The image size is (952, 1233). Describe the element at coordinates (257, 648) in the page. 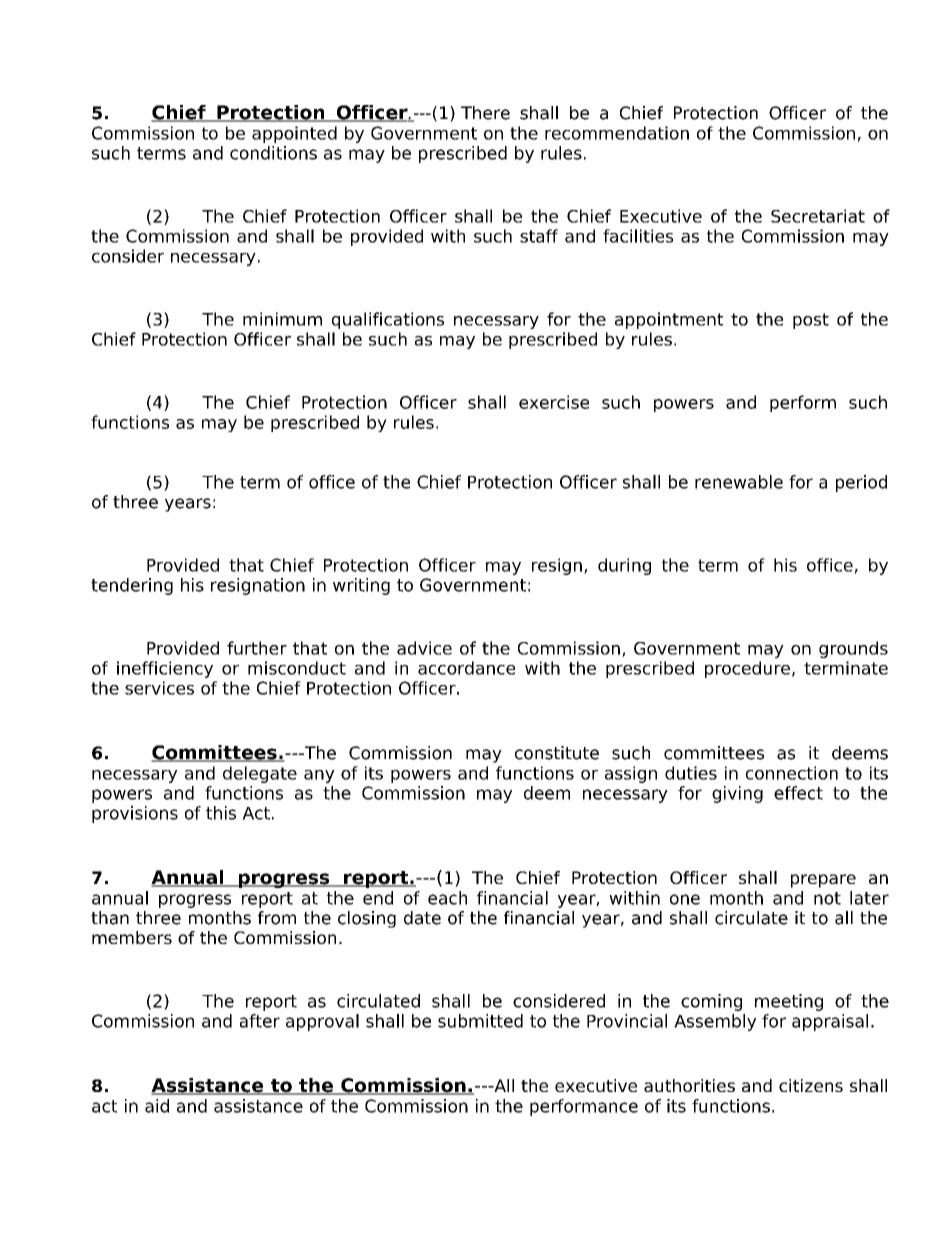

I see `further` at that location.
